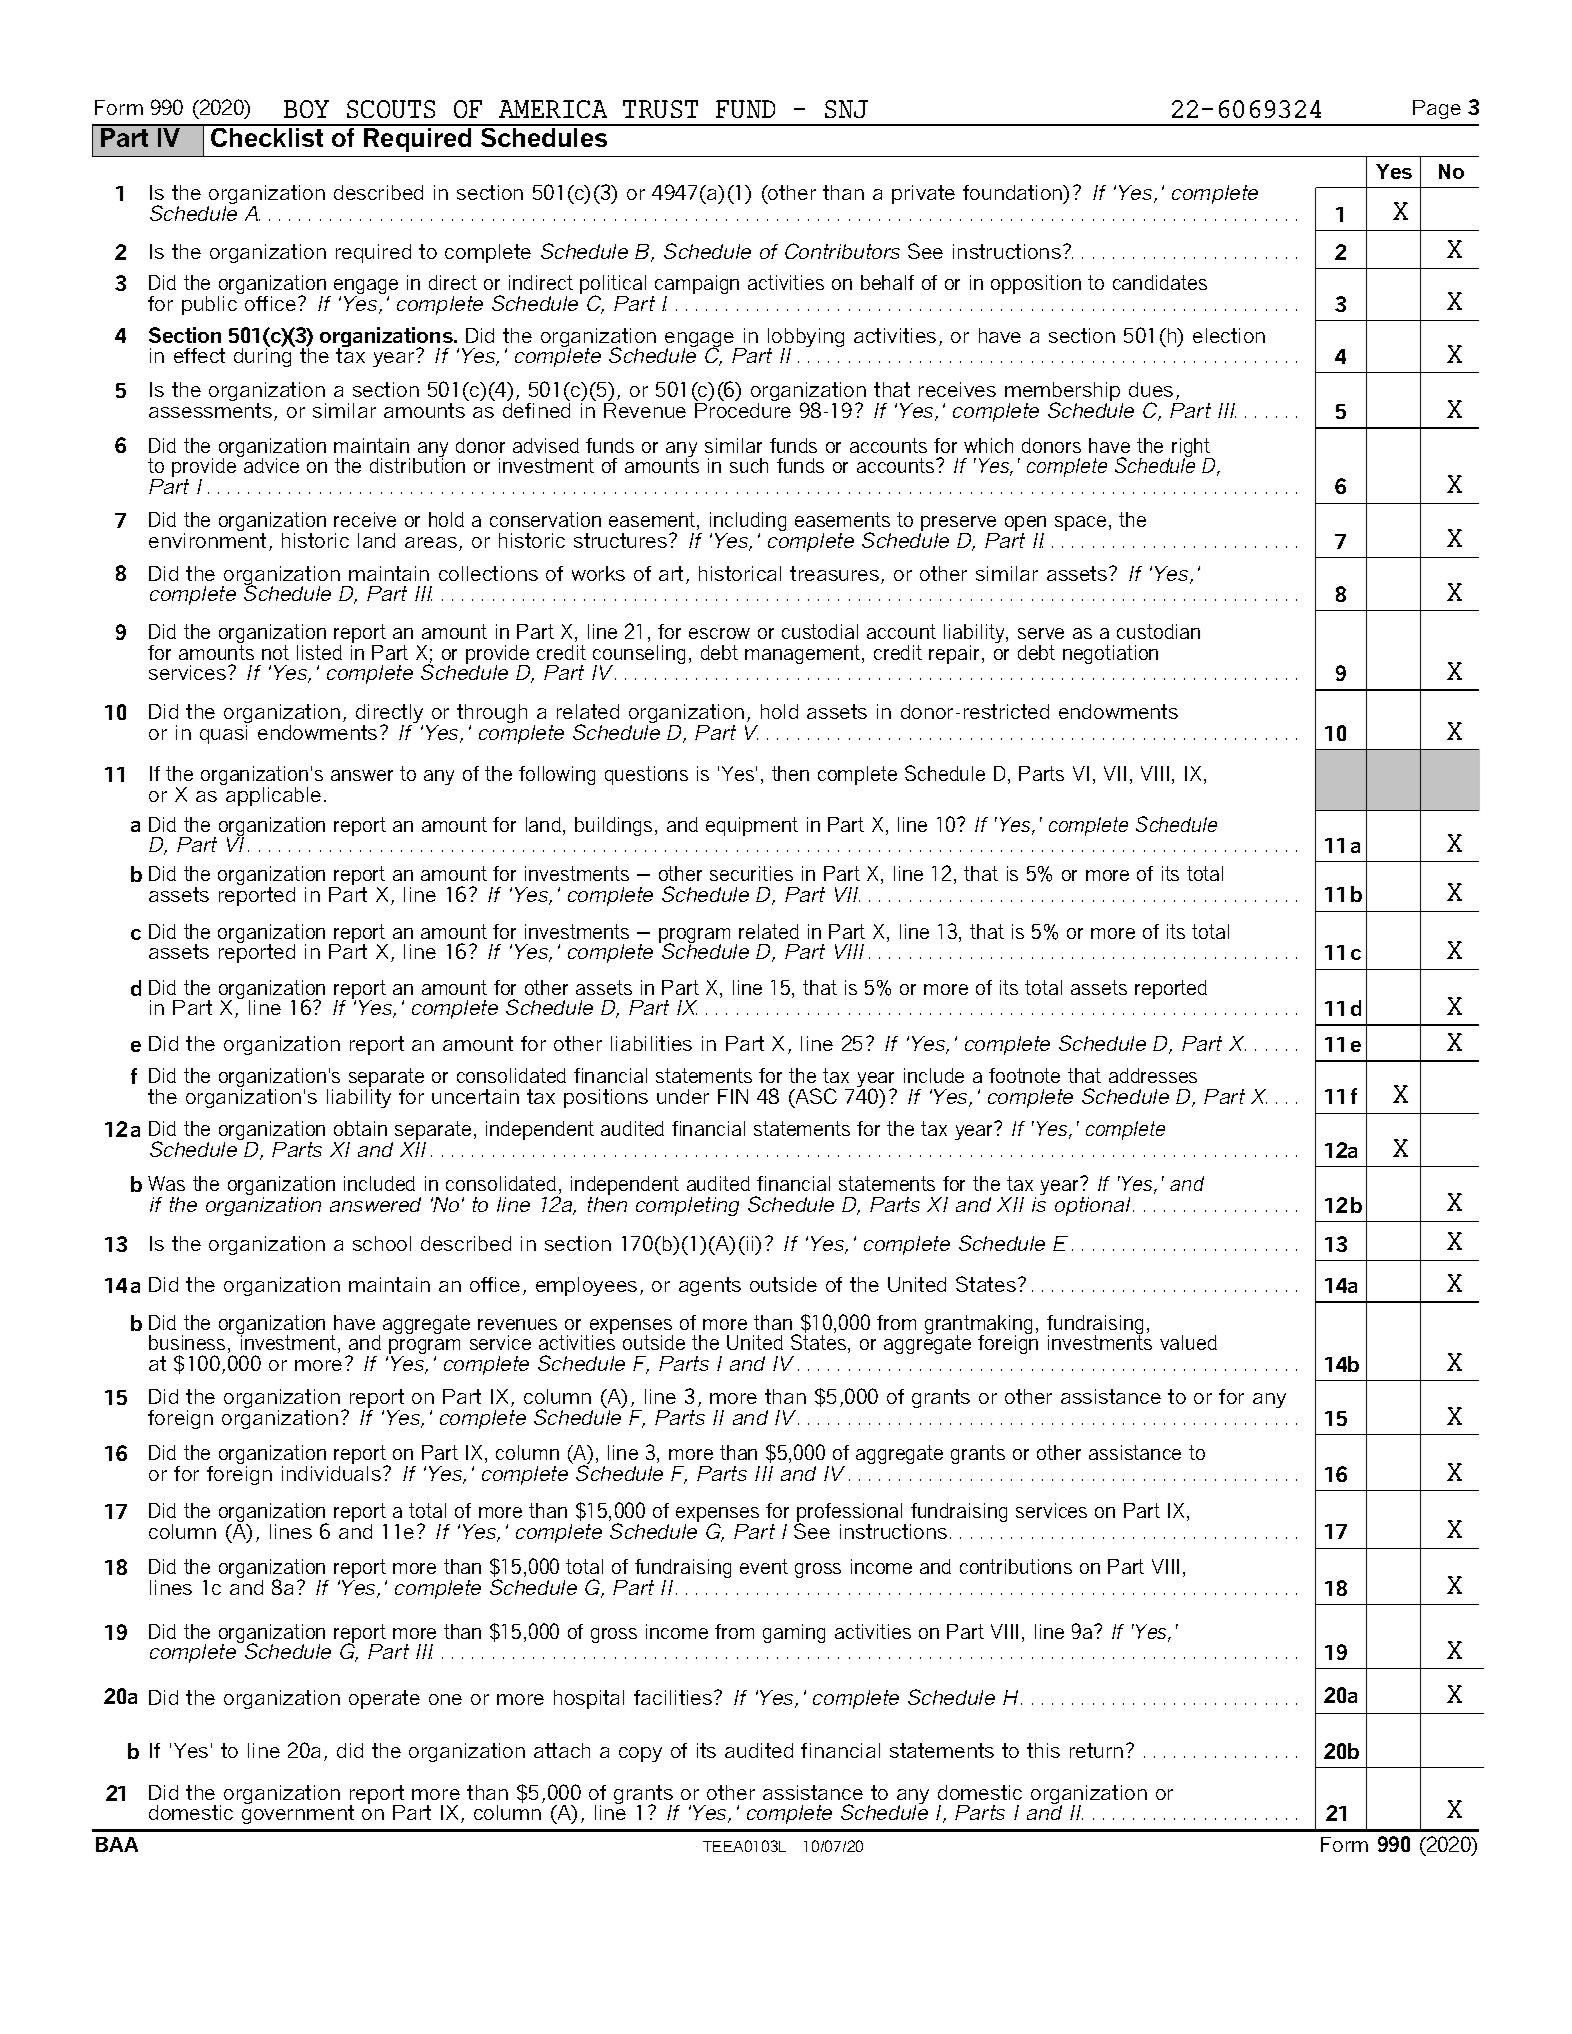  Describe the element at coordinates (660, 109) in the image. I see `TRUST` at that location.
